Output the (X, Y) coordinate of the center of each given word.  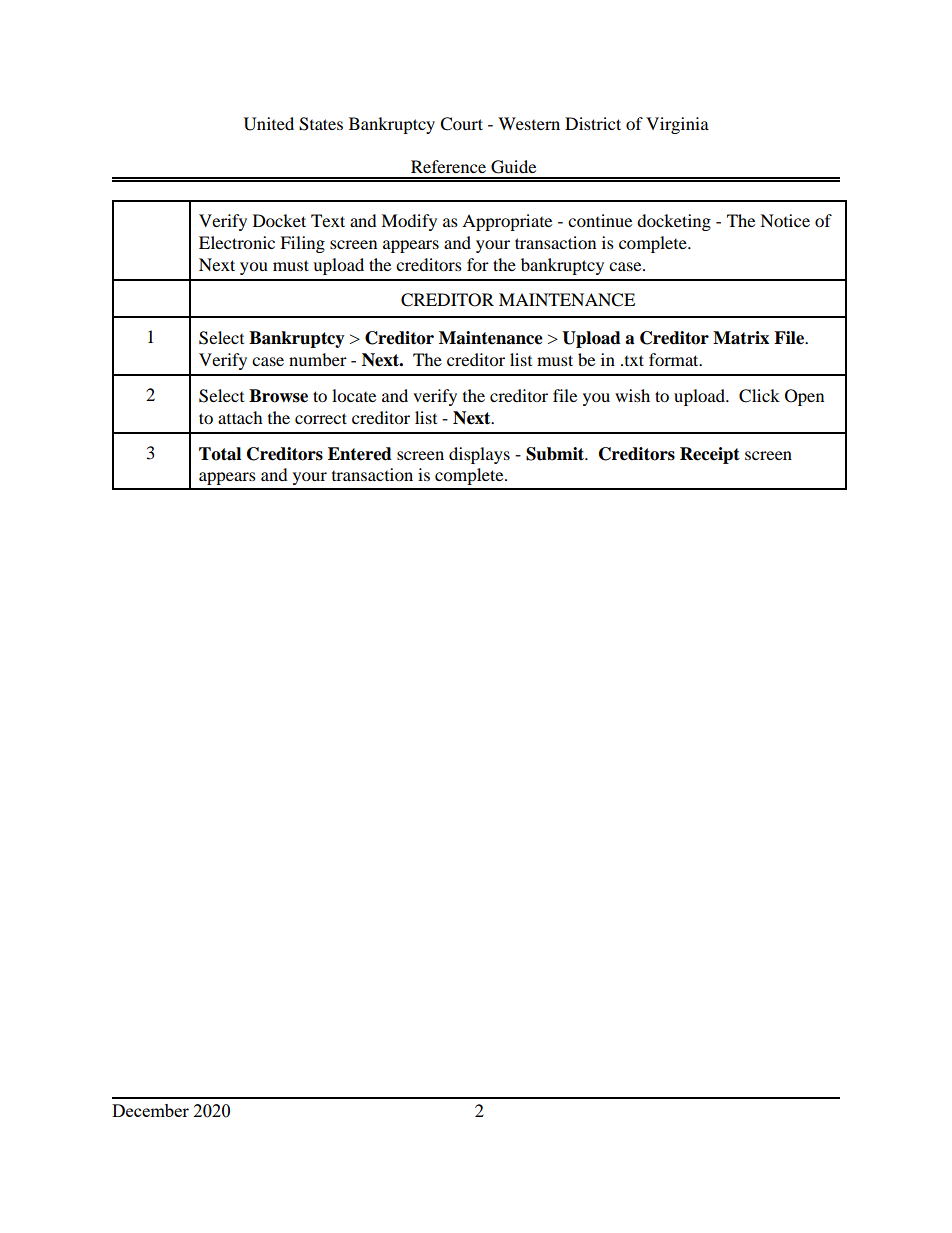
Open (804, 397)
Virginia (677, 125)
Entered (360, 454)
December (150, 1110)
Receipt (710, 455)
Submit (556, 454)
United (269, 124)
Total (220, 454)
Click (759, 396)
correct (321, 418)
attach (240, 417)
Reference (448, 166)
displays (479, 455)
